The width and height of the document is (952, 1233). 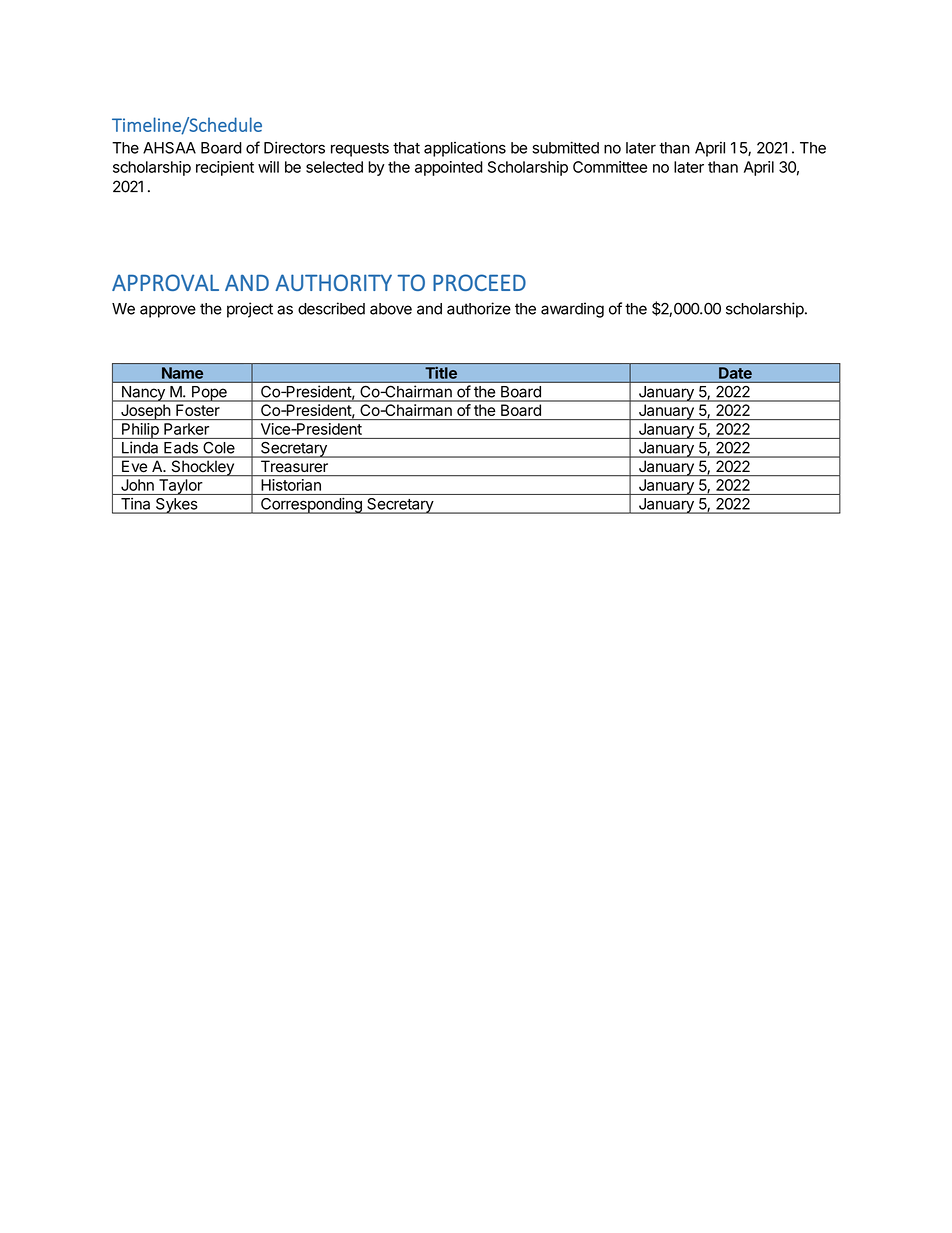 What do you see at coordinates (311, 506) in the document?
I see `Corresponding` at bounding box center [311, 506].
